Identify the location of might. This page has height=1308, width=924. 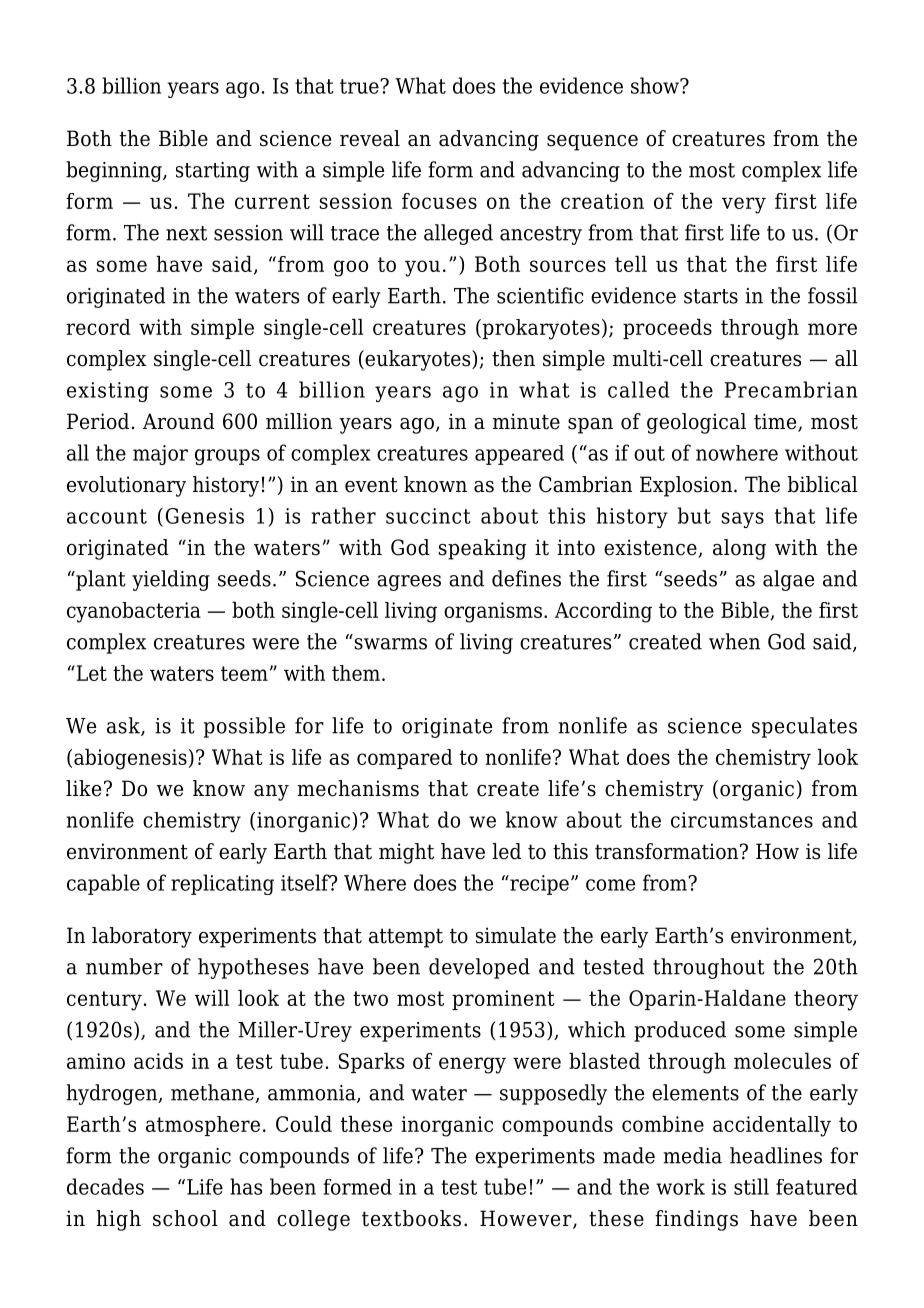
(406, 853).
